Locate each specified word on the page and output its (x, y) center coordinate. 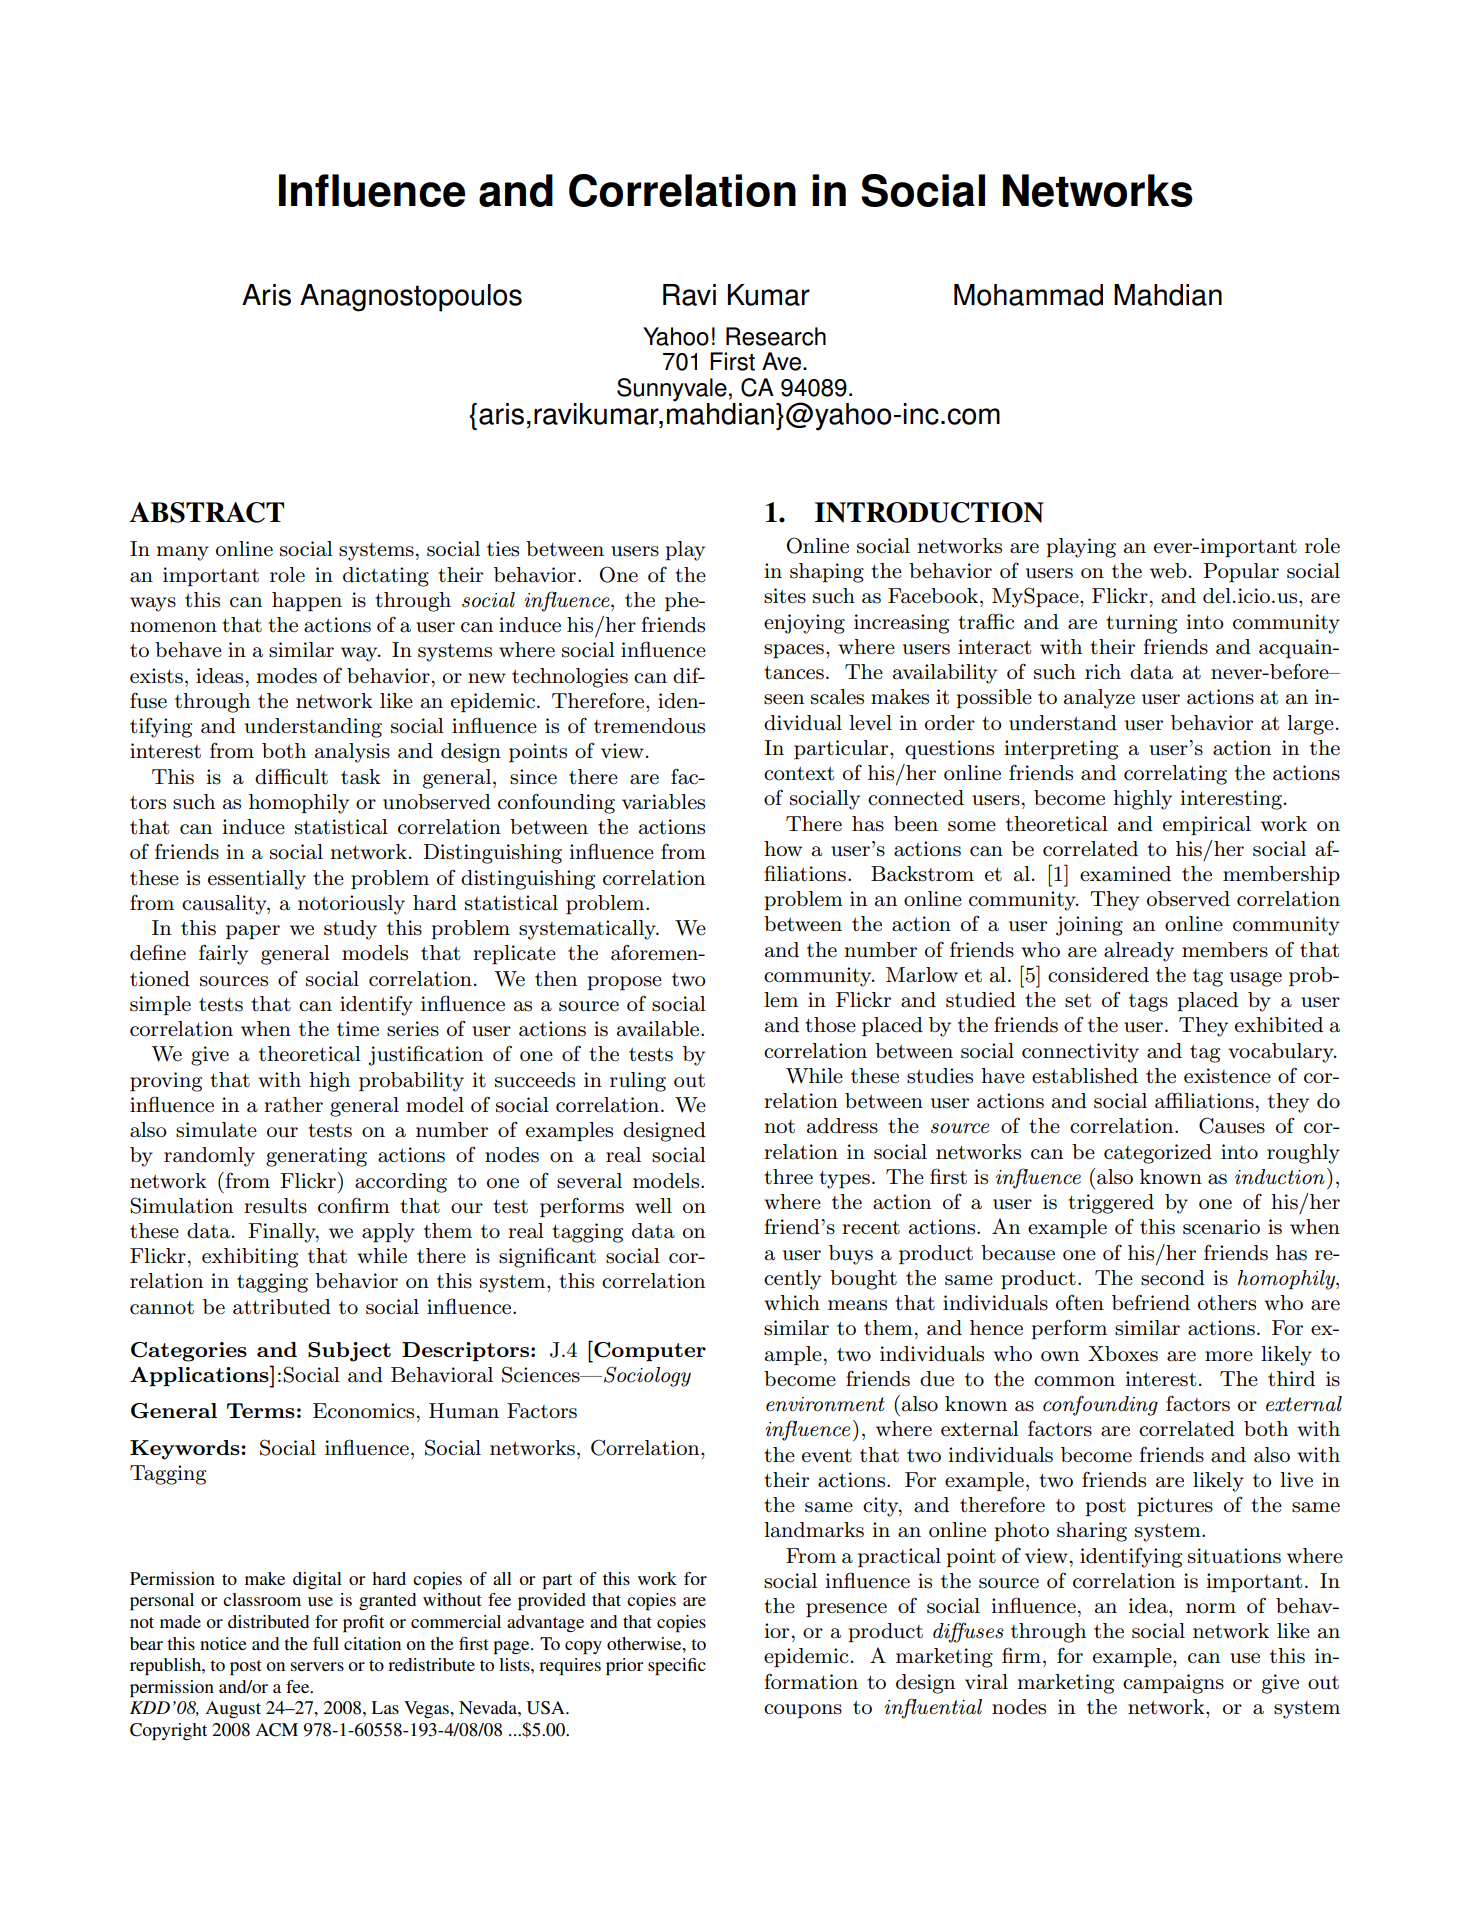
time (358, 1029)
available (659, 1029)
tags (1148, 1003)
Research (776, 336)
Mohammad (1028, 295)
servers (317, 1666)
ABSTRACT (207, 512)
